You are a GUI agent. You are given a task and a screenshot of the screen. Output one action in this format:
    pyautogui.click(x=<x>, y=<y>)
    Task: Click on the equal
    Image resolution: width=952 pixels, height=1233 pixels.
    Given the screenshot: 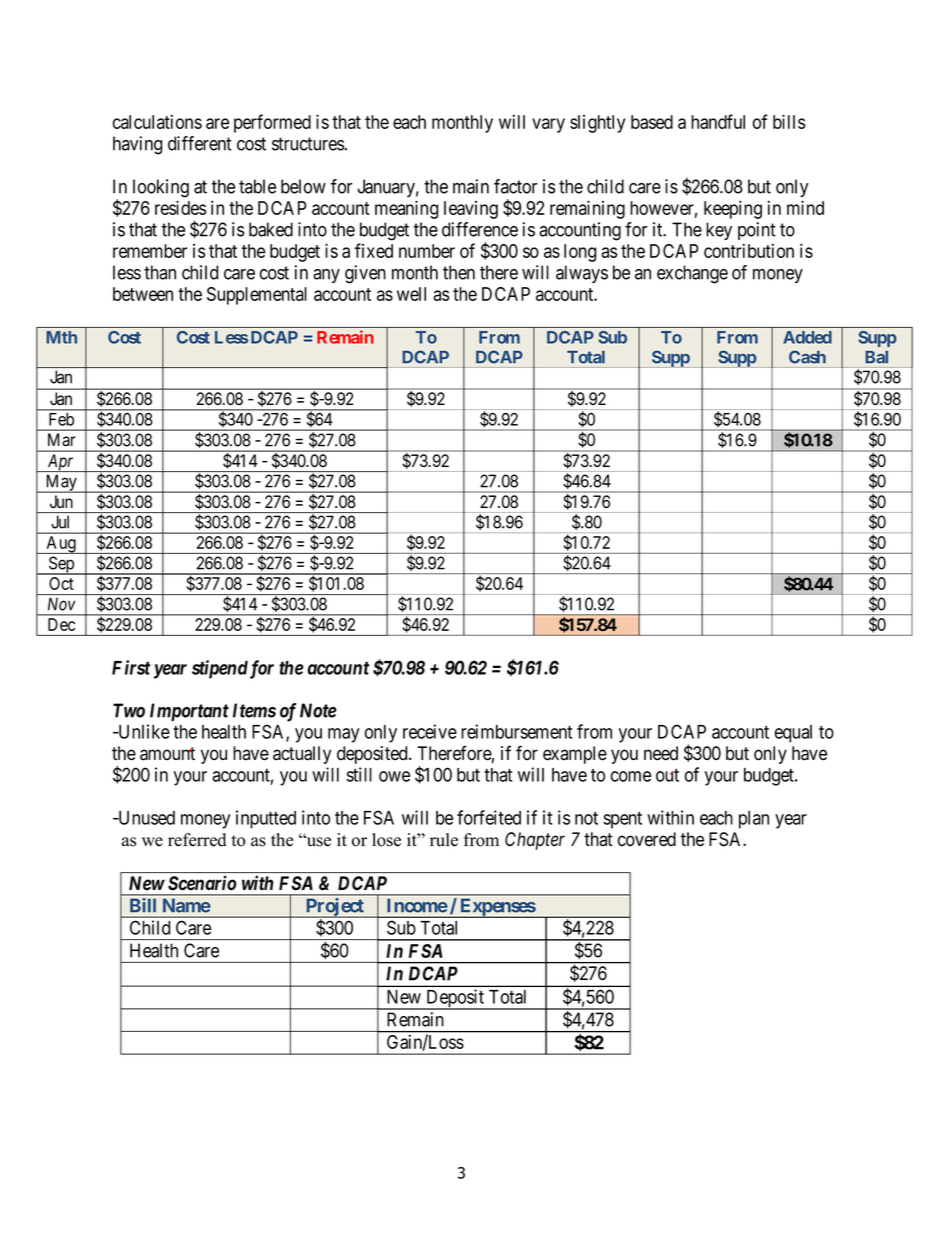 What is the action you would take?
    pyautogui.click(x=793, y=734)
